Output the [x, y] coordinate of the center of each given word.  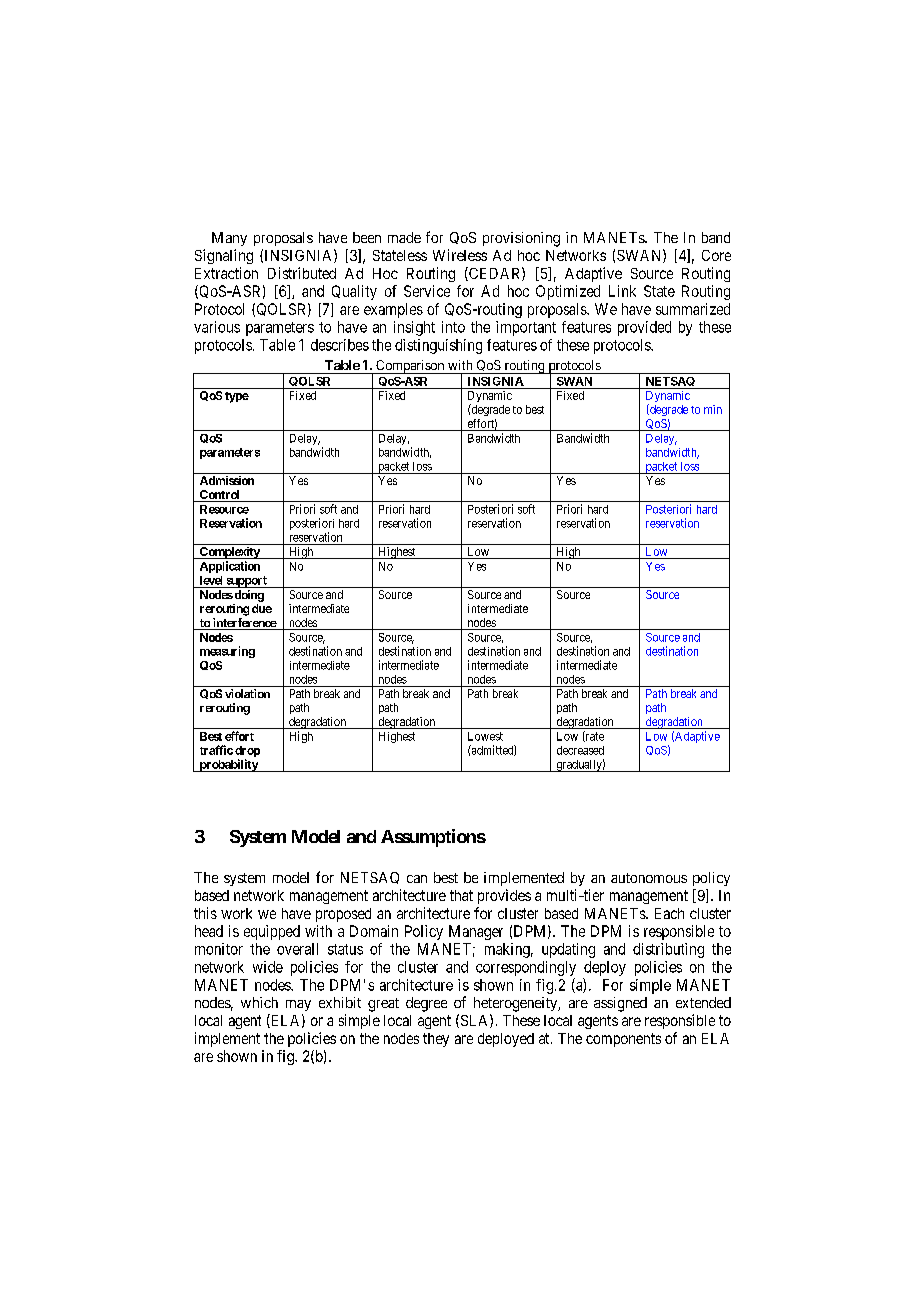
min [713, 409]
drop [247, 753]
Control [220, 496]
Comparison [410, 367]
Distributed [302, 273]
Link [622, 291]
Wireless [460, 255]
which [259, 1002]
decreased [580, 750]
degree [426, 1004]
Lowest [485, 736]
